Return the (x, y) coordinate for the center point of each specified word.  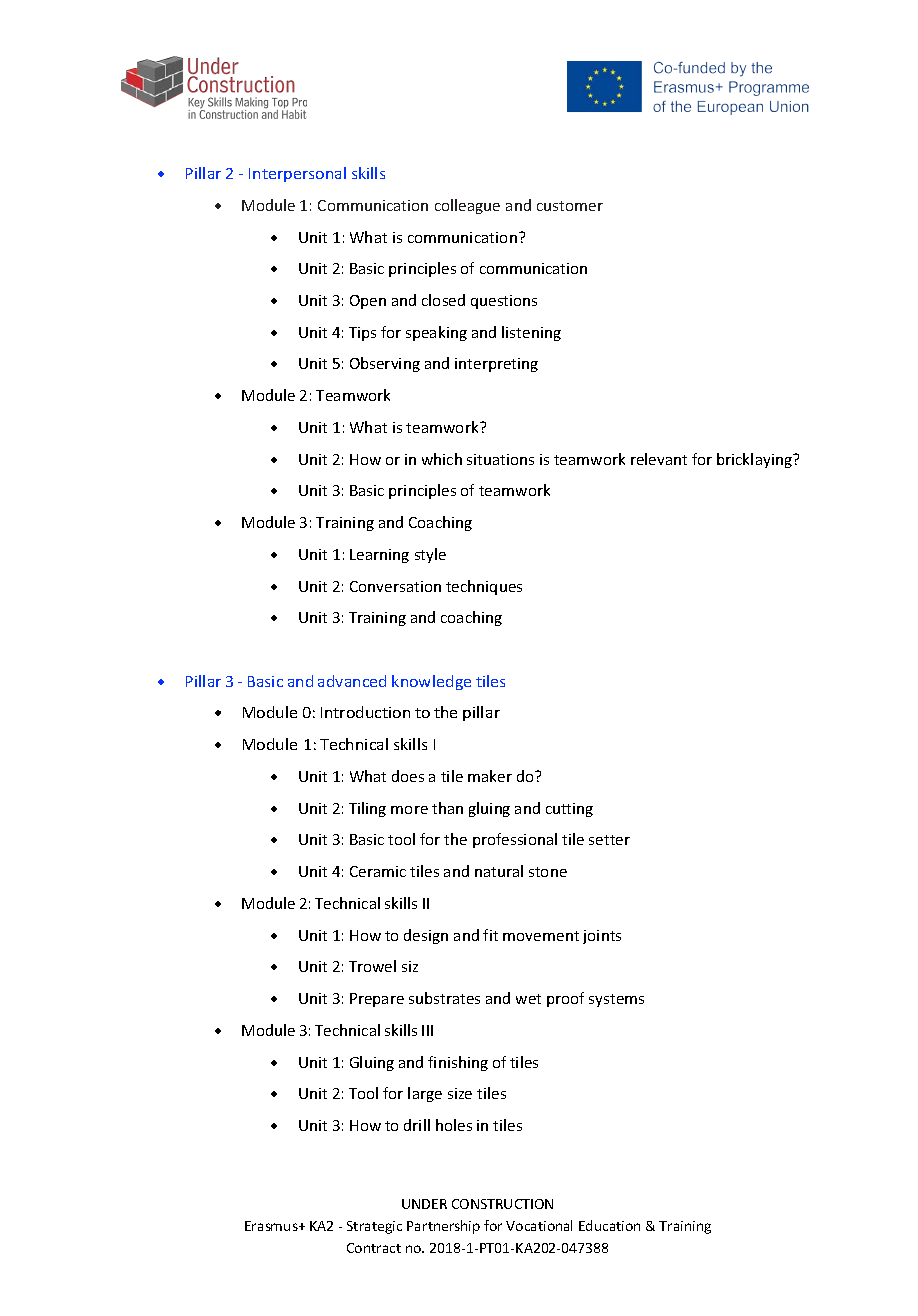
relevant (659, 459)
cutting (569, 810)
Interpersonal (297, 174)
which (442, 459)
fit (490, 935)
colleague (467, 206)
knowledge (431, 682)
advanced (352, 681)
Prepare (377, 1000)
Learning (379, 556)
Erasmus (272, 1226)
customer (570, 206)
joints (602, 937)
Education (609, 1225)
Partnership (443, 1227)
